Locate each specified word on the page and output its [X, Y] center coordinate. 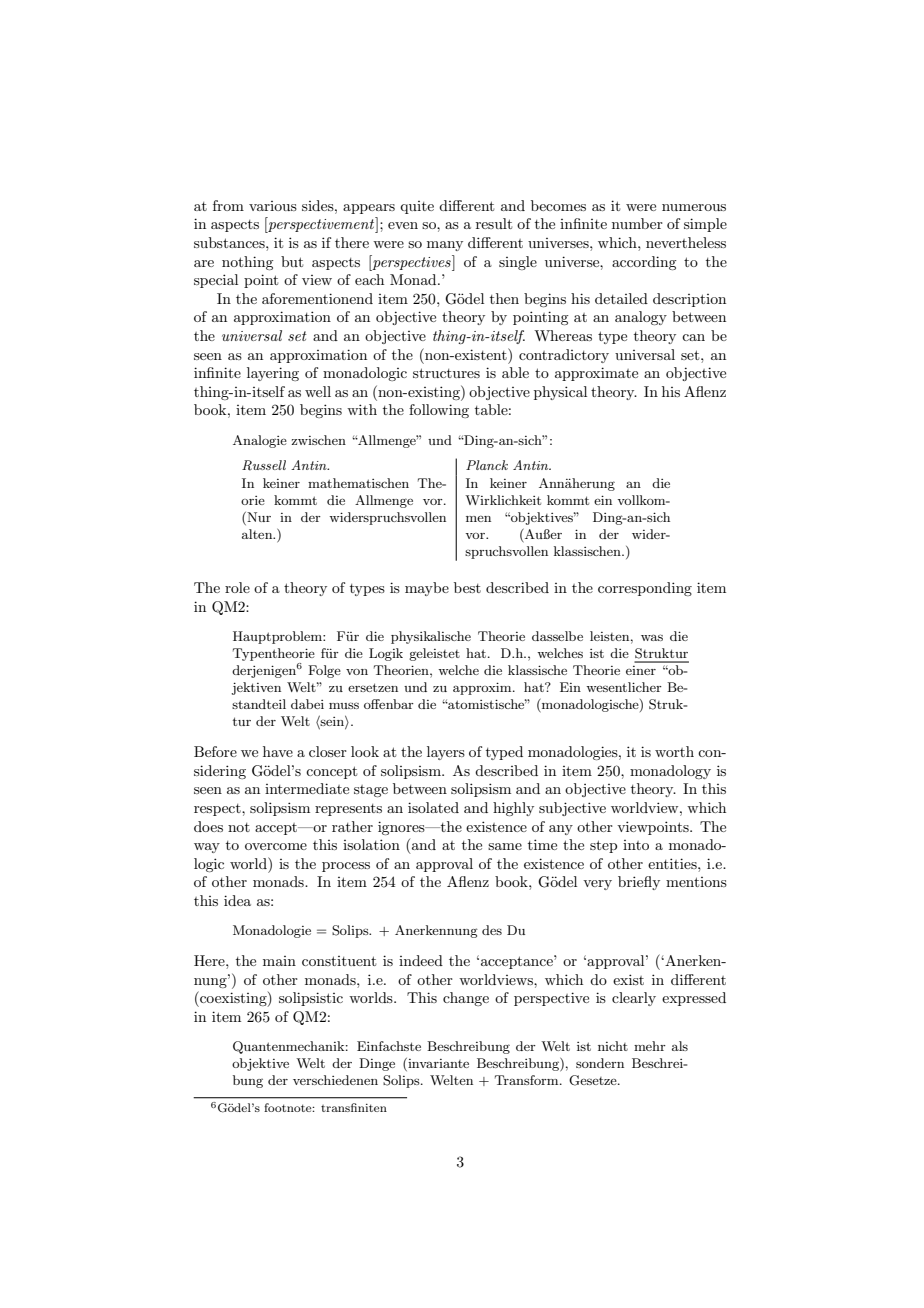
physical [560, 393]
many [445, 246]
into [636, 845]
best [467, 587]
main [279, 961]
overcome [276, 846]
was [652, 637]
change [466, 999]
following [439, 411]
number [637, 223]
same [505, 846]
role [237, 587]
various [273, 206]
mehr [650, 1046]
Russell [264, 465]
